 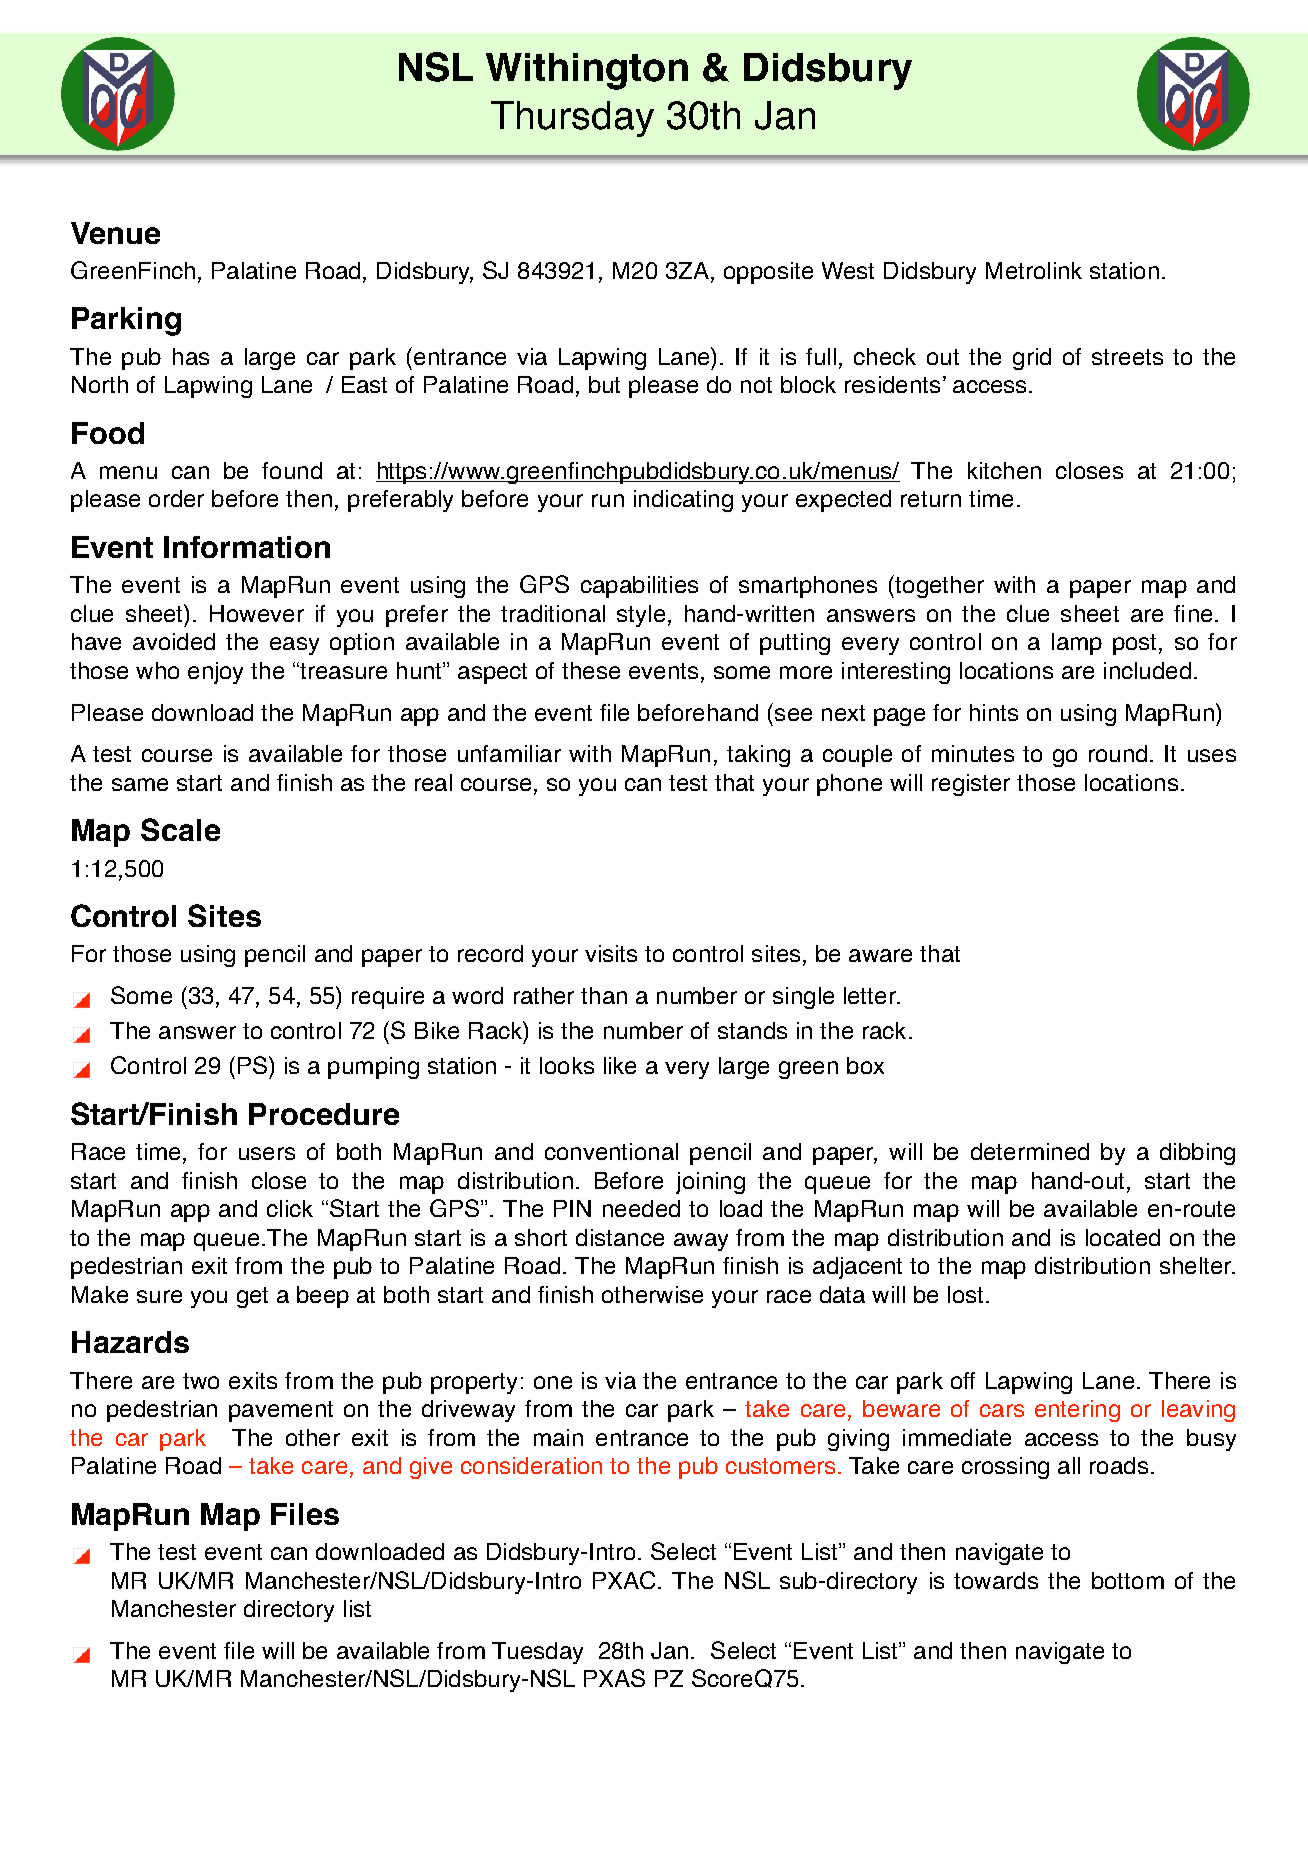 What do you see at coordinates (431, 1468) in the screenshot?
I see `give` at bounding box center [431, 1468].
